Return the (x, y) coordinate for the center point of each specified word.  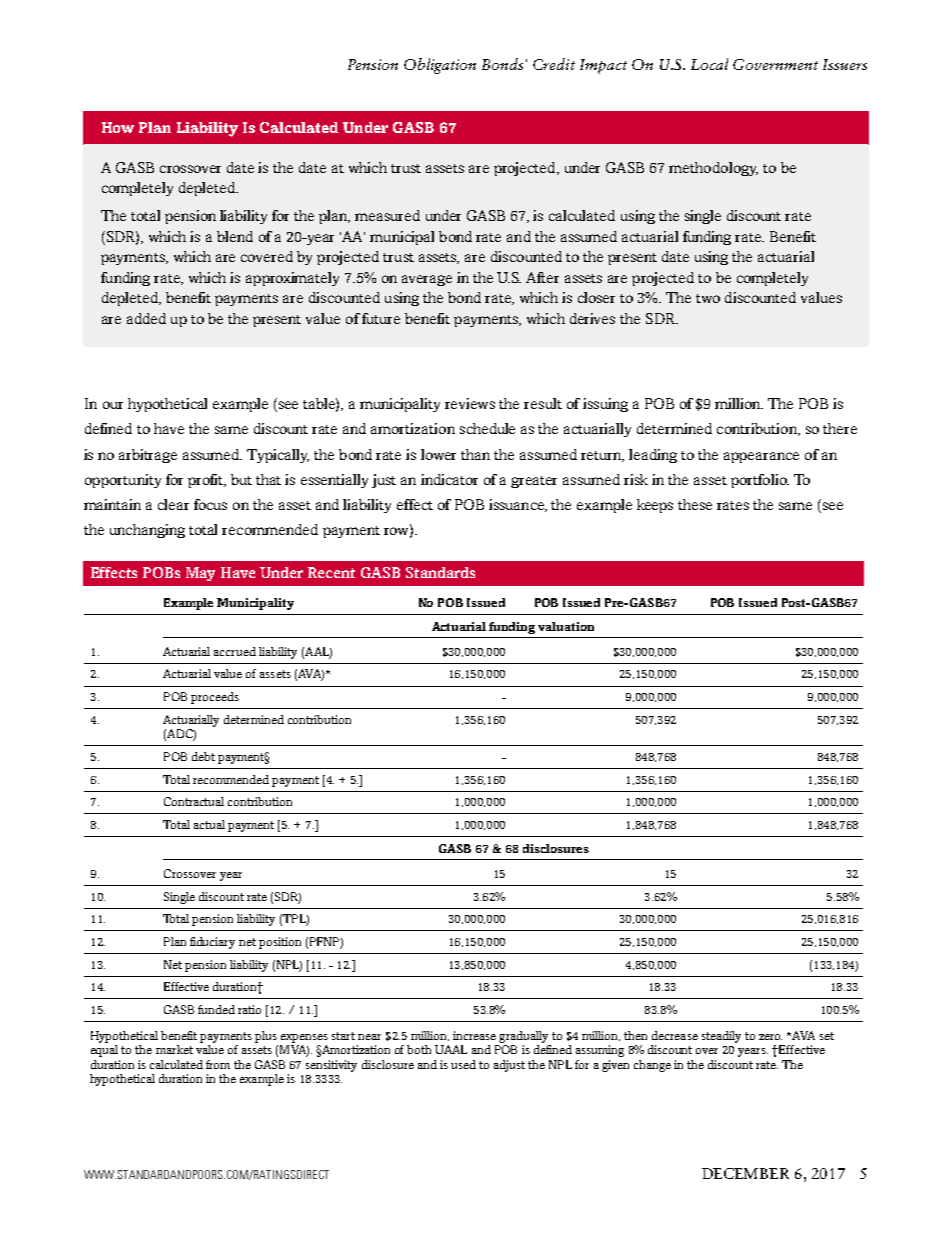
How (118, 127)
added (146, 318)
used (463, 1064)
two (708, 298)
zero (770, 1037)
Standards (440, 572)
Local (709, 64)
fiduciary (212, 943)
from (218, 1064)
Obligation (440, 66)
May (200, 574)
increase (474, 1035)
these (695, 504)
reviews (470, 403)
